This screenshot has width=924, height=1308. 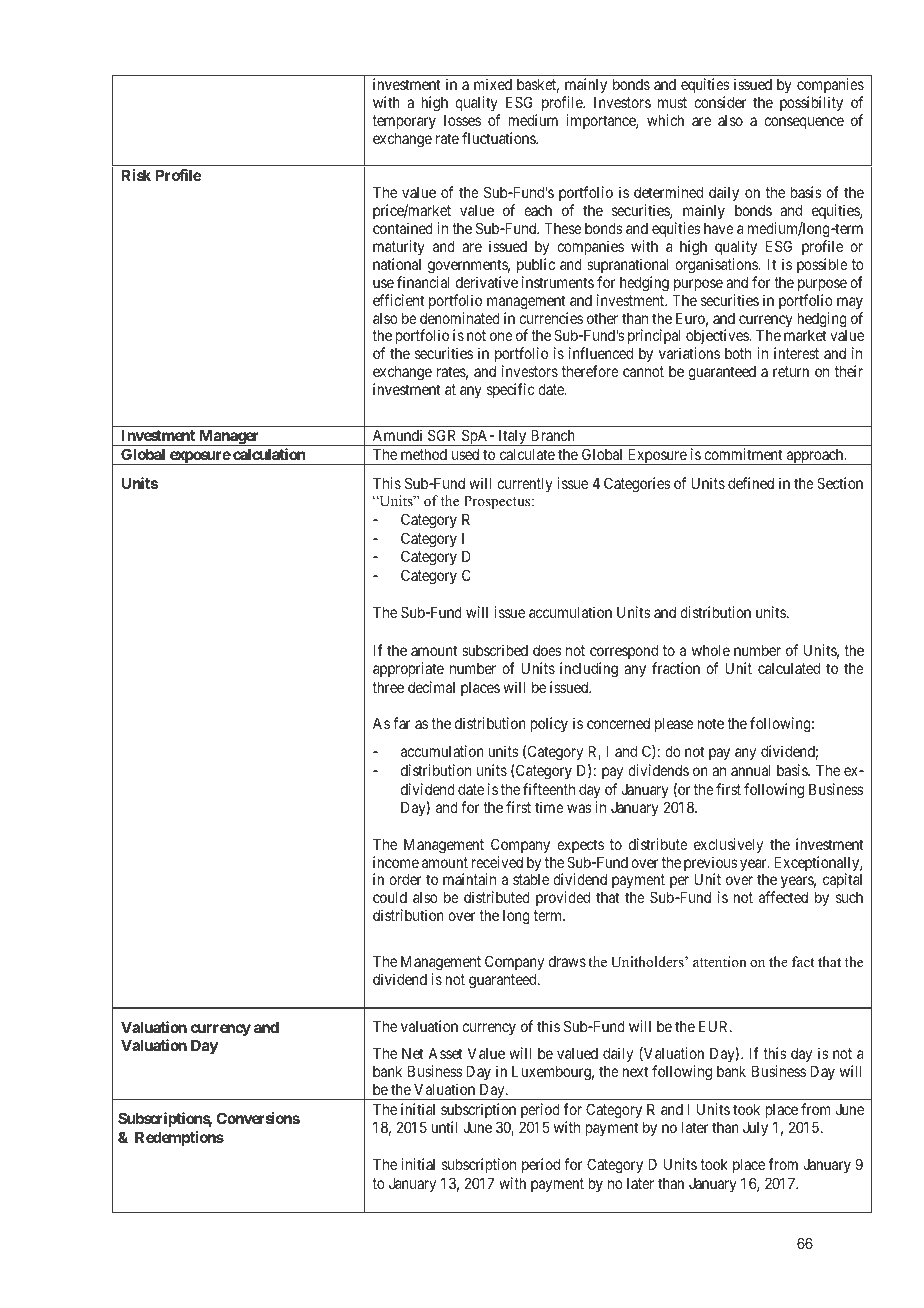 I want to click on commitment, so click(x=743, y=454).
